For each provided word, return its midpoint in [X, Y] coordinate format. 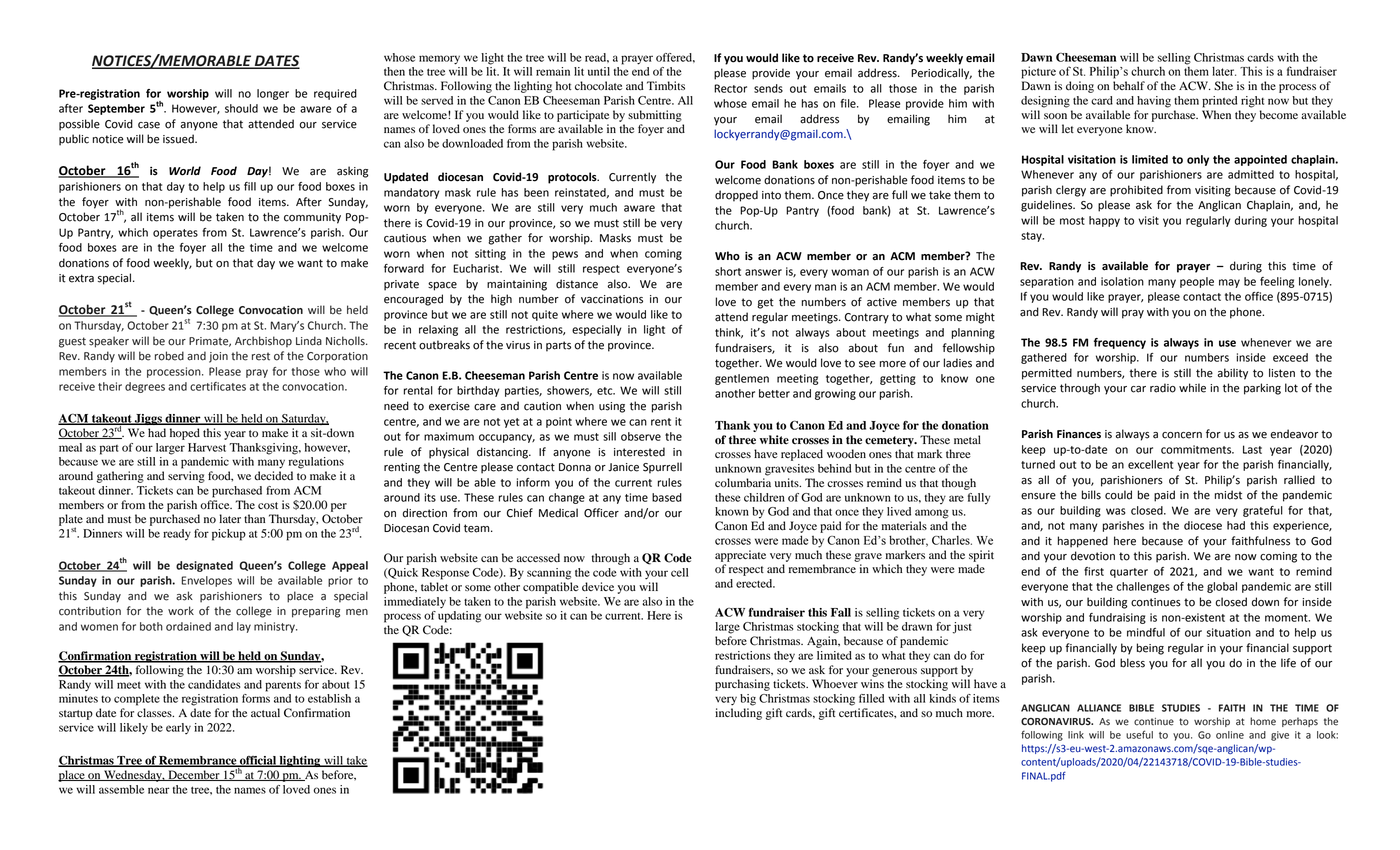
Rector [730, 88]
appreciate [740, 556]
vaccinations [612, 299]
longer [273, 94]
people [1197, 282]
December [194, 775]
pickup [229, 535]
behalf [1129, 85]
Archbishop [263, 341]
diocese [1203, 525]
